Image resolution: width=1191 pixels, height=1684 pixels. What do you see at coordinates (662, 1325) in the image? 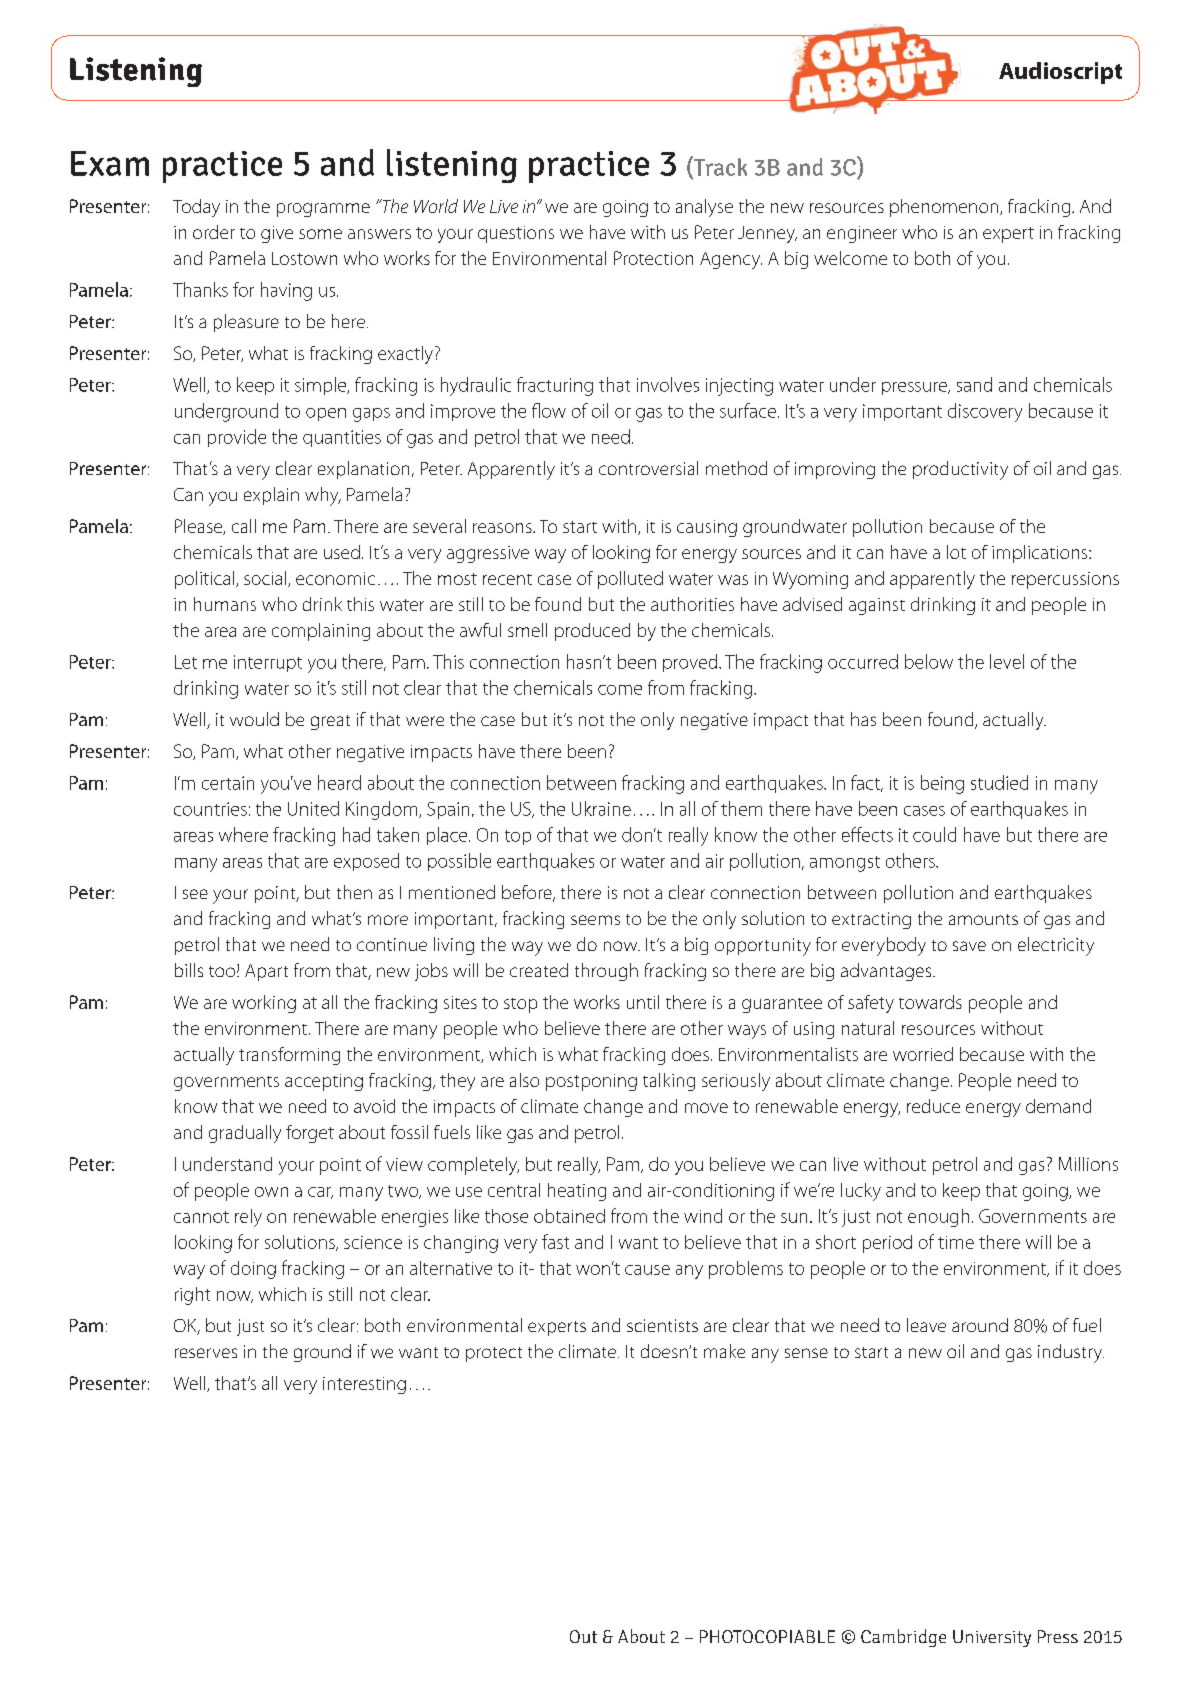
I see `scientists` at bounding box center [662, 1325].
